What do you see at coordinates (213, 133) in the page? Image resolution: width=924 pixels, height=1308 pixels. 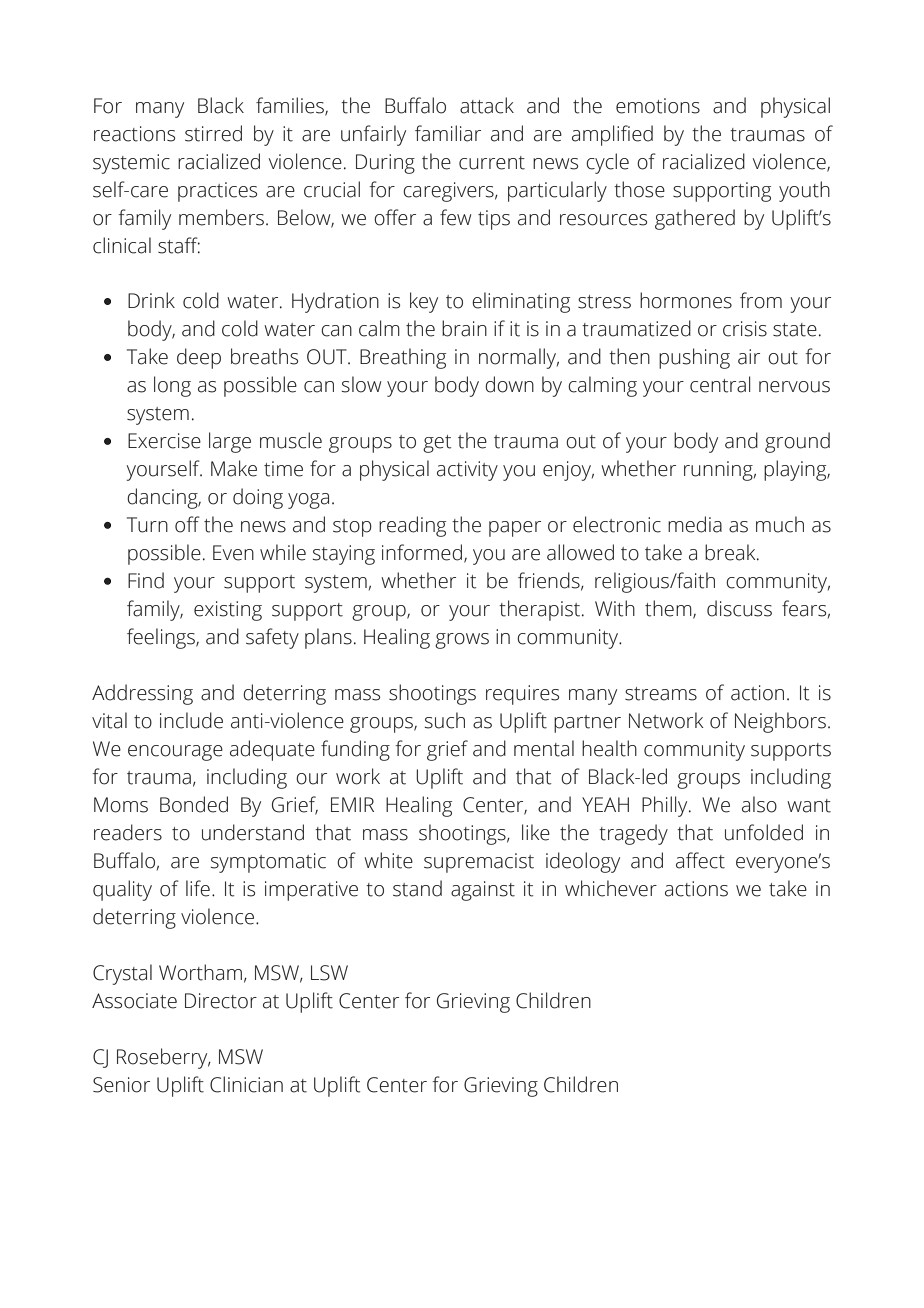 I see `stirred` at bounding box center [213, 133].
